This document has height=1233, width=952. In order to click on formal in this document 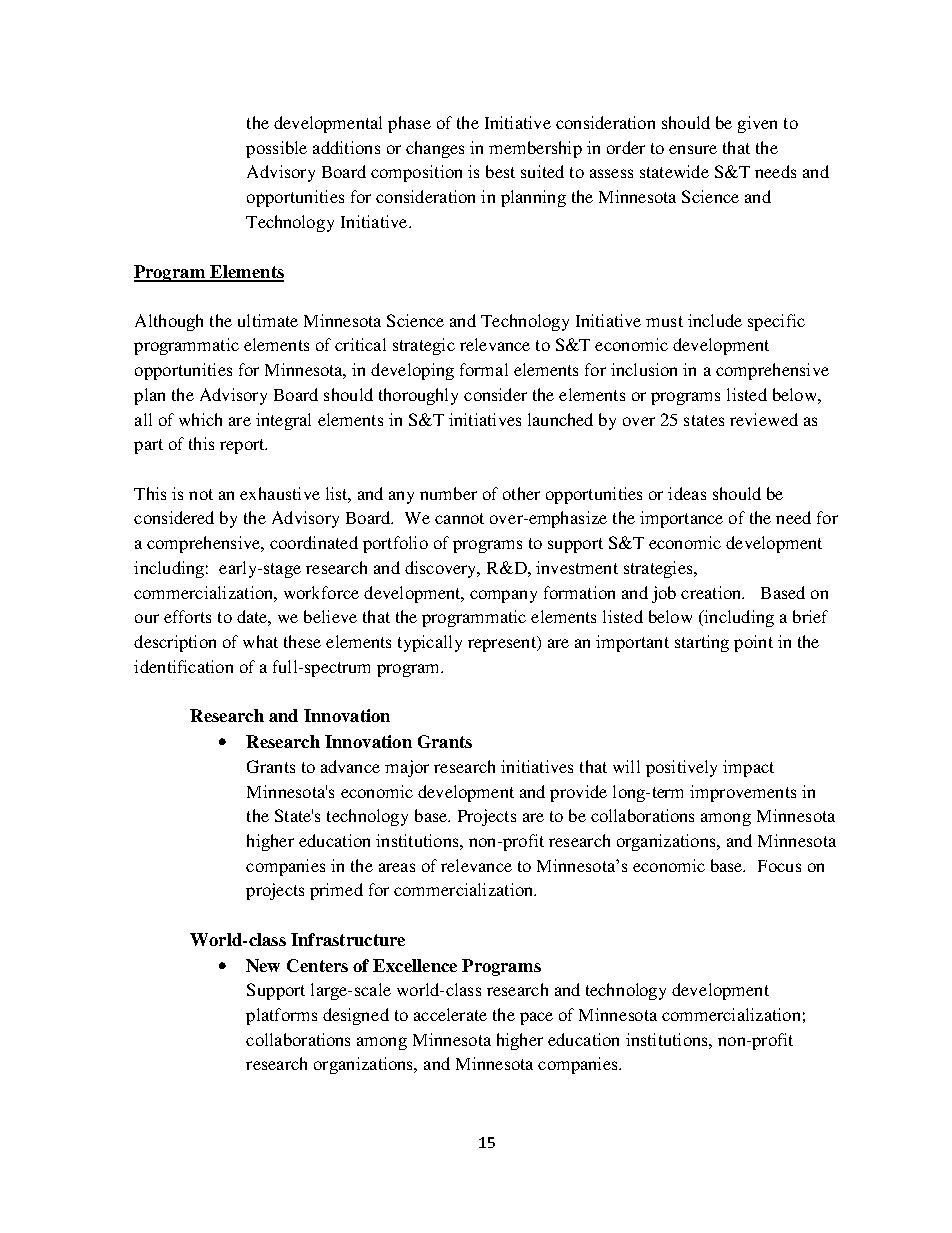, I will do `click(484, 369)`.
